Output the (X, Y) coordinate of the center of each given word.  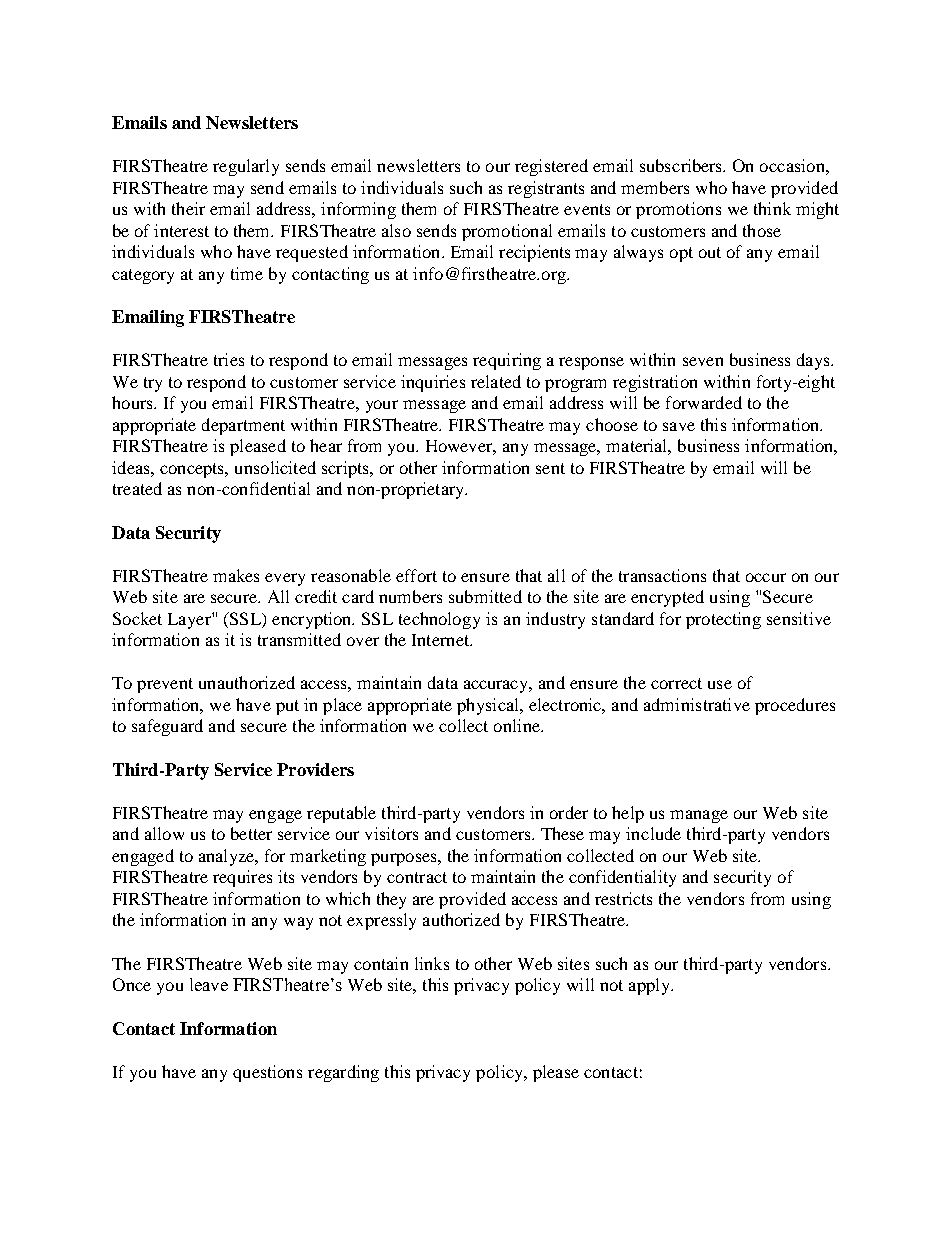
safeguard (167, 727)
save (679, 426)
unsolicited (275, 467)
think (772, 208)
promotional (507, 232)
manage (699, 816)
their (188, 208)
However (461, 447)
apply (650, 986)
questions (267, 1073)
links (432, 963)
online (518, 725)
